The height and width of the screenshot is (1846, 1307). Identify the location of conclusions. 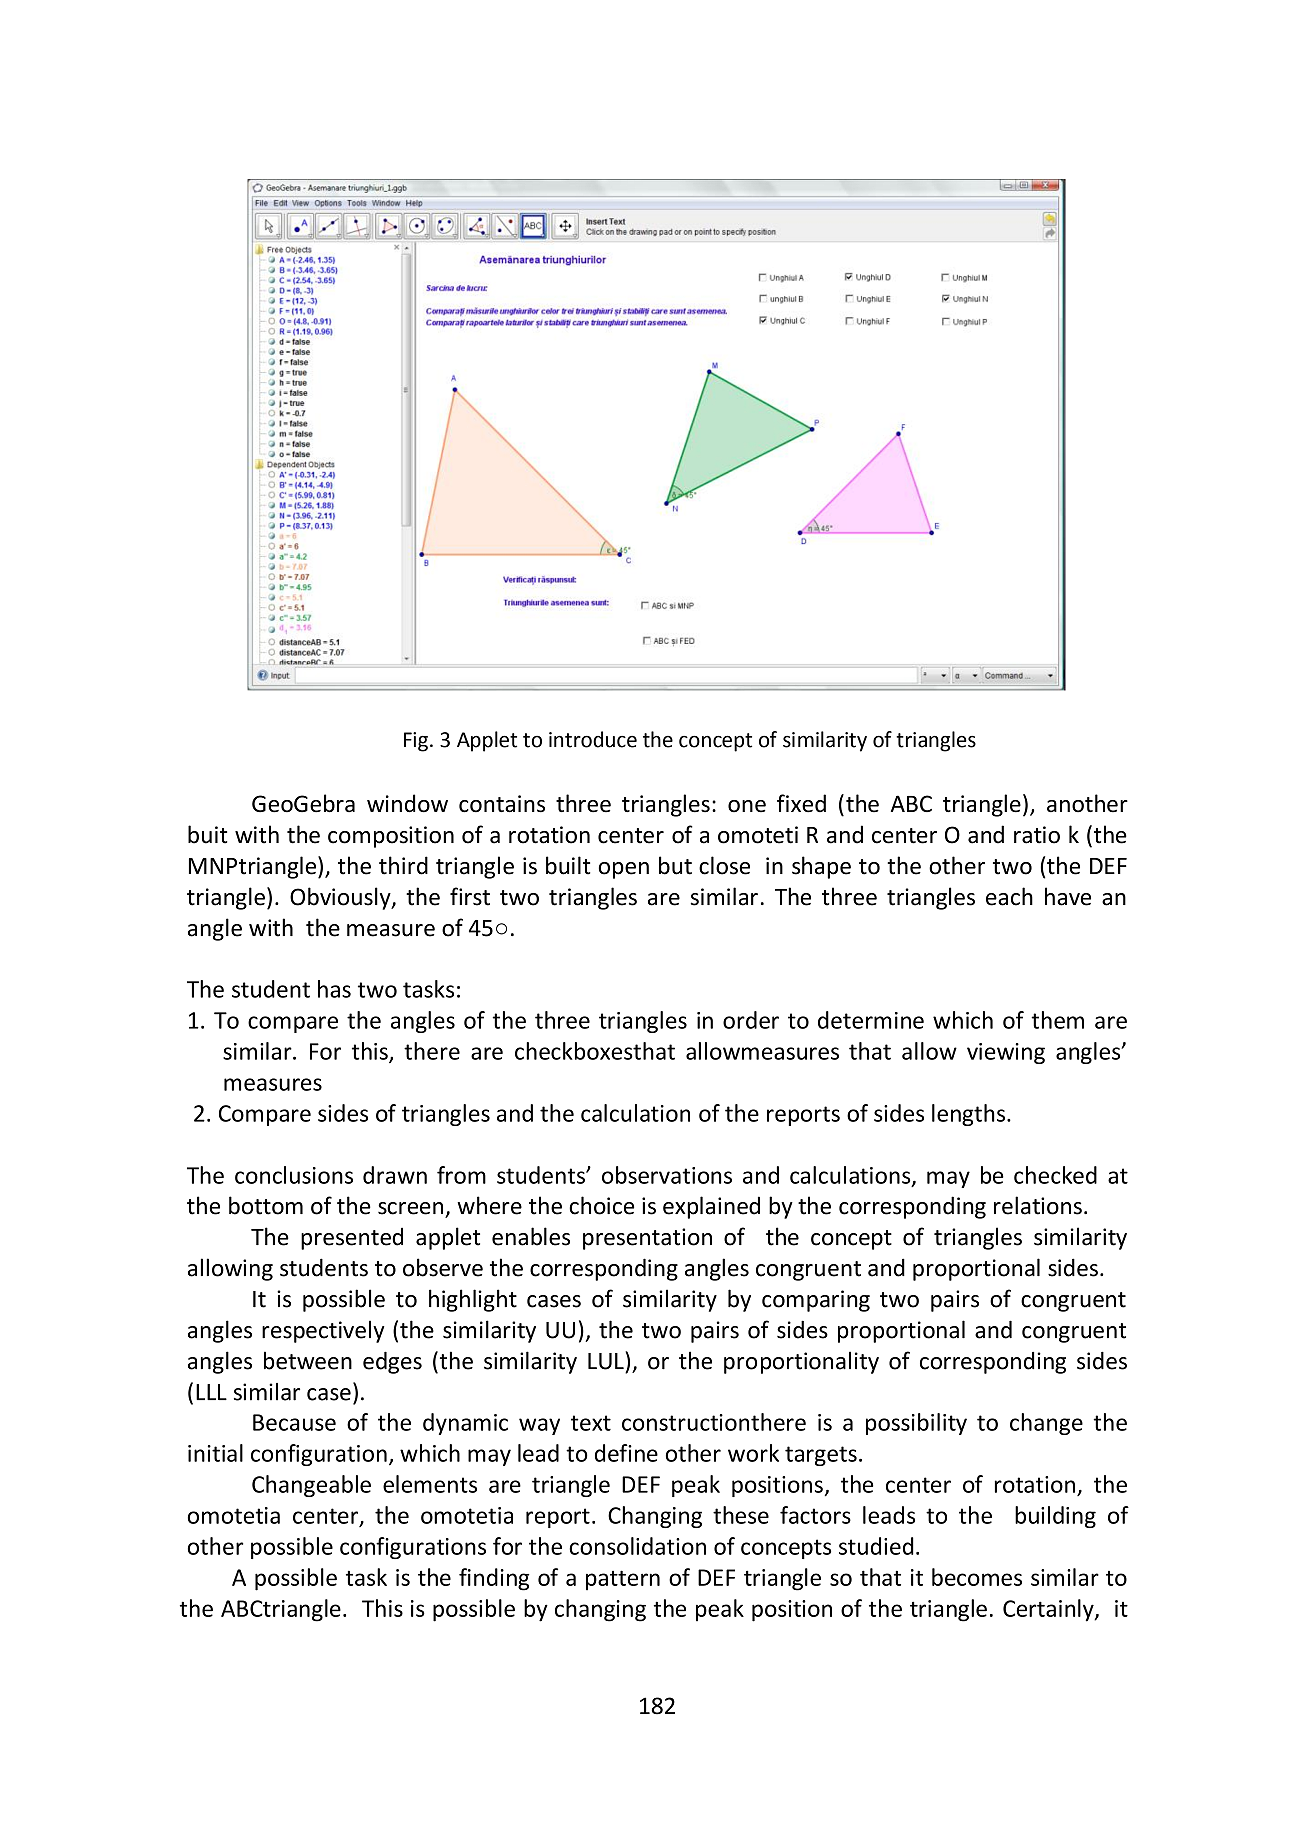
(294, 1175).
